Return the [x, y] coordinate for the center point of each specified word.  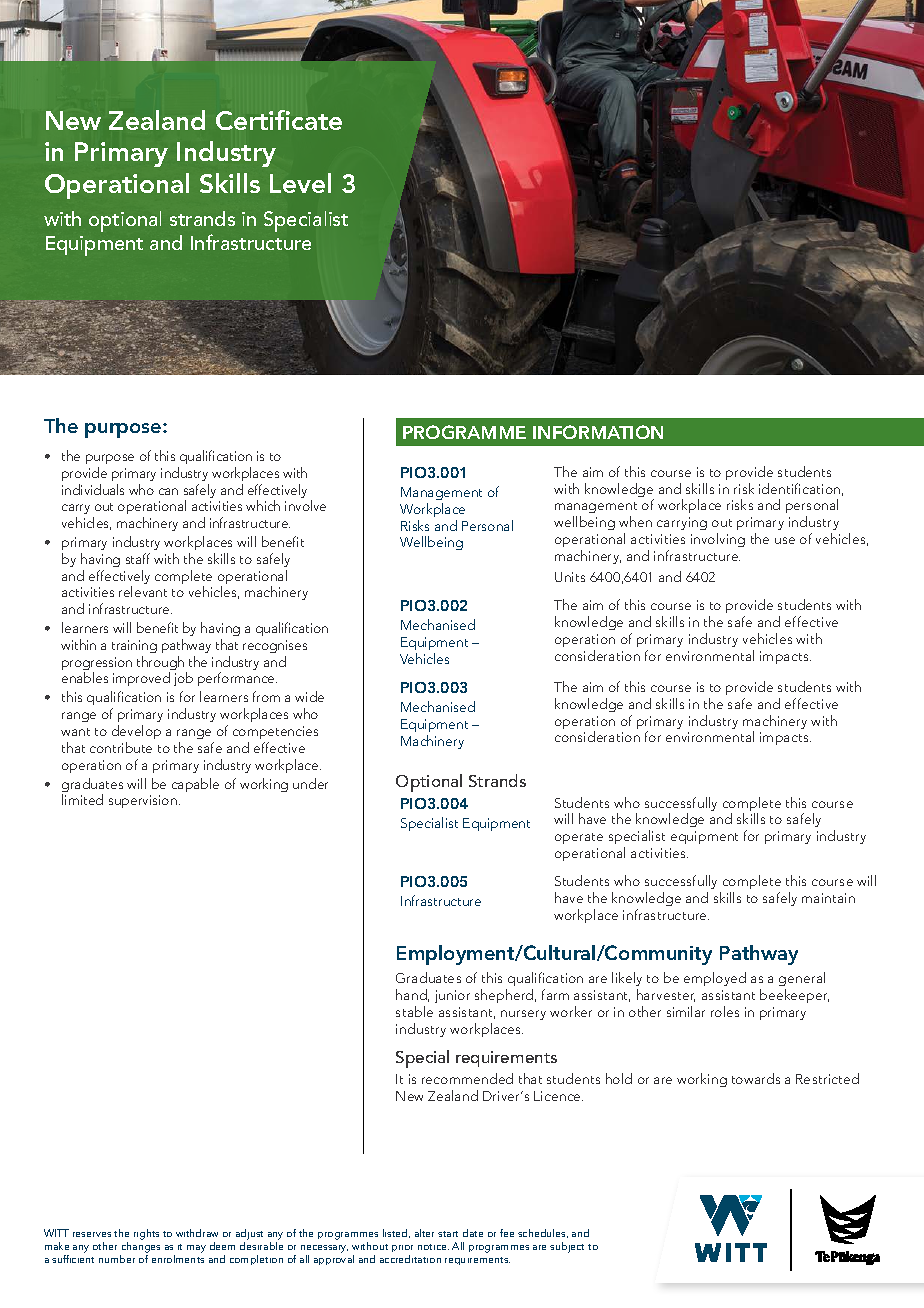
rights [146, 1234]
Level [300, 183]
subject [567, 1247]
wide [309, 696]
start [448, 1234]
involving [718, 540]
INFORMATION [598, 432]
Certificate [279, 120]
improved [141, 679]
